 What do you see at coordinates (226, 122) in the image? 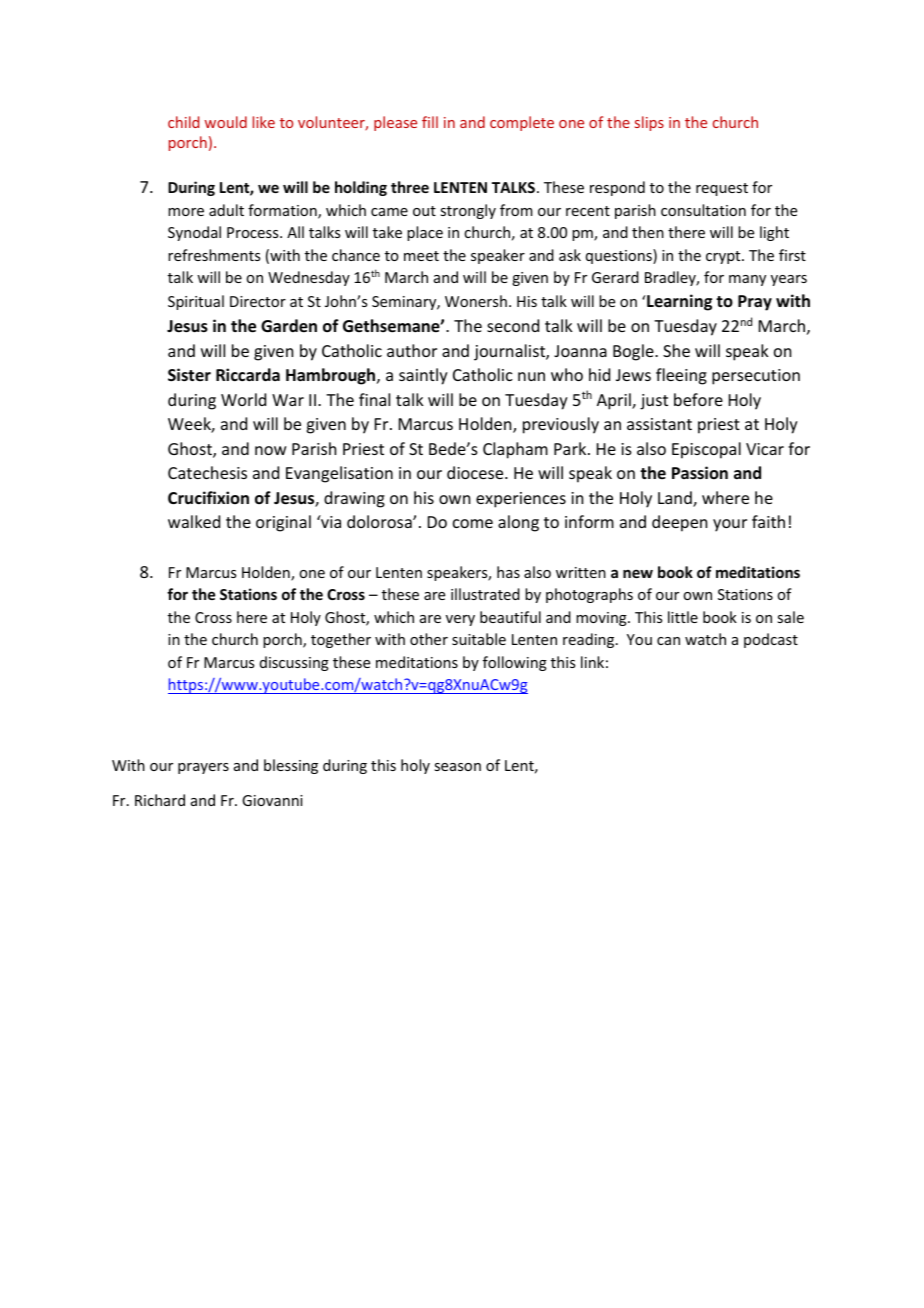
I see `would` at bounding box center [226, 122].
